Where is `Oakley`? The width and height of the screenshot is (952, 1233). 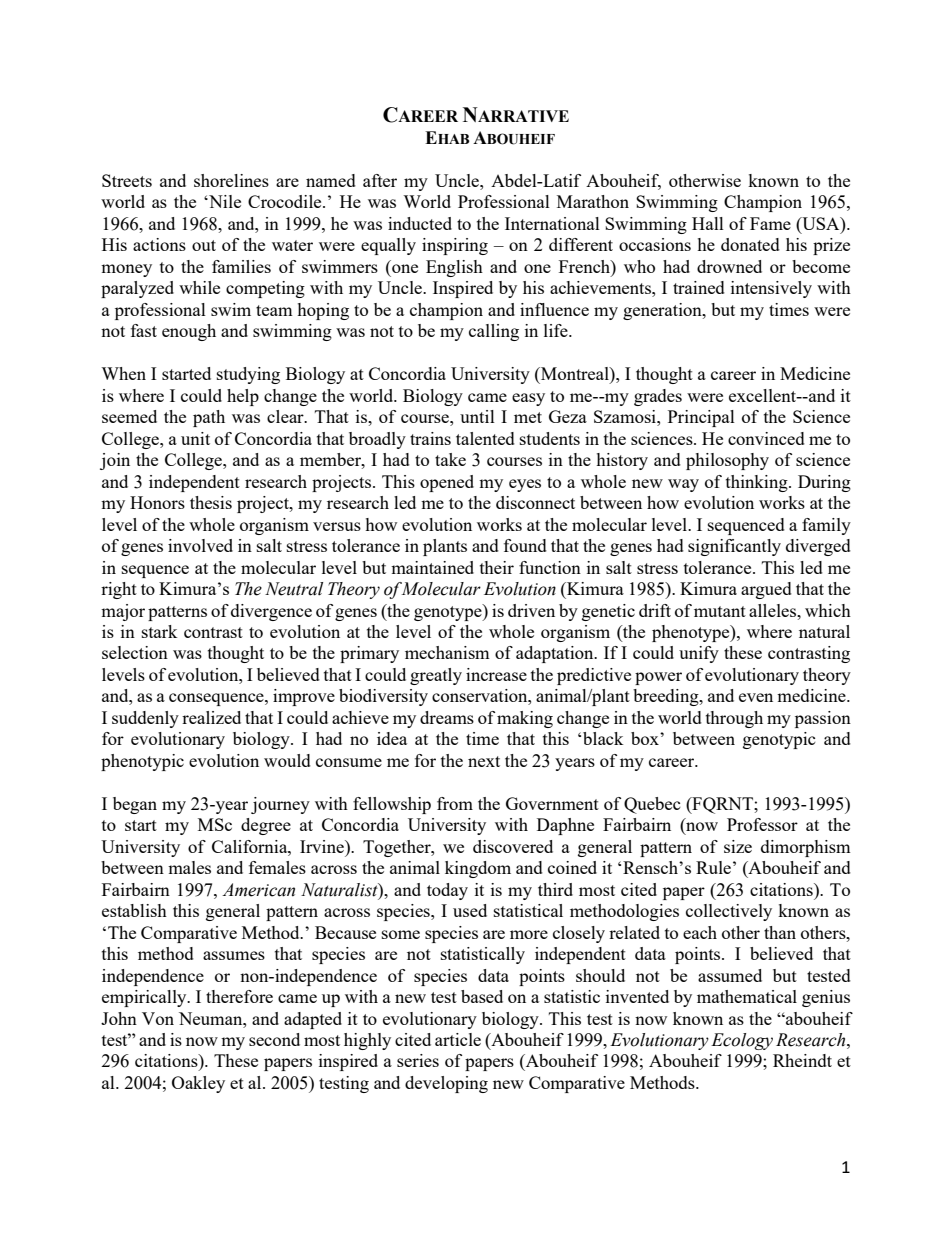 Oakley is located at coordinates (198, 1084).
